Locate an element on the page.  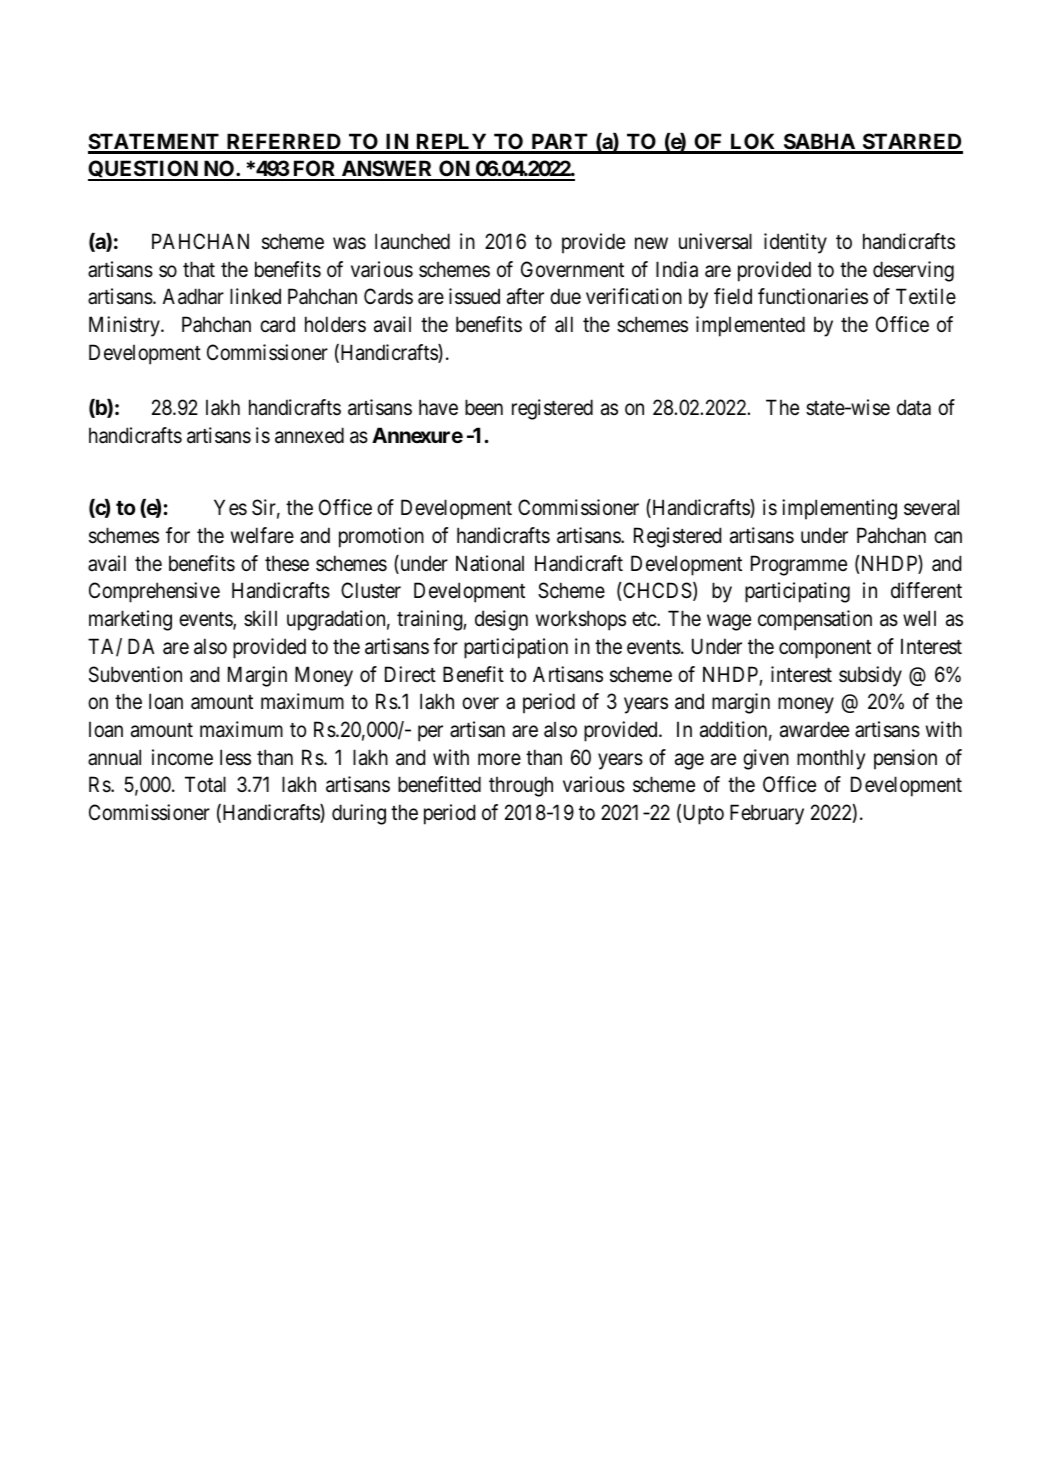
National is located at coordinates (490, 563).
